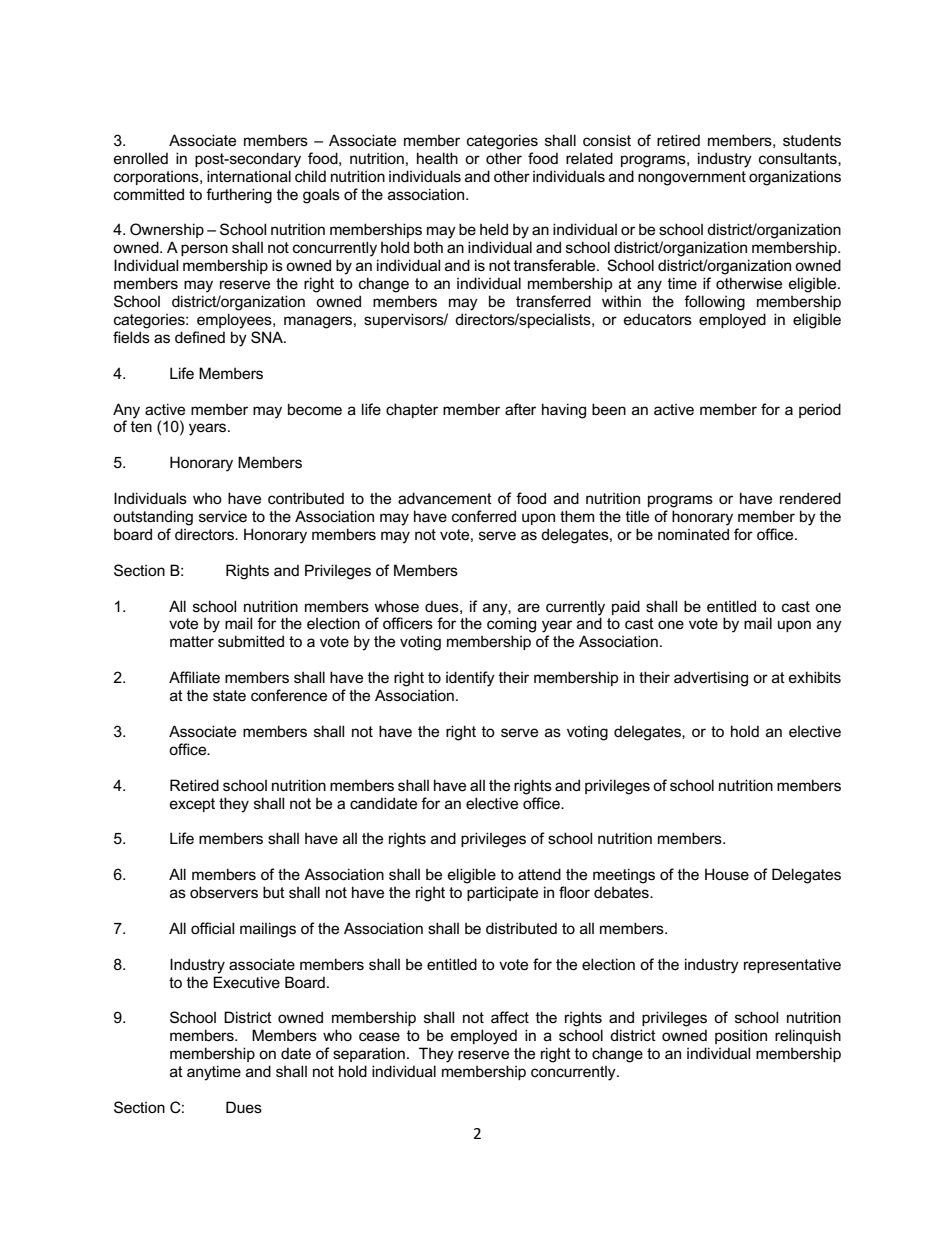  Describe the element at coordinates (200, 337) in the screenshot. I see `defined` at that location.
